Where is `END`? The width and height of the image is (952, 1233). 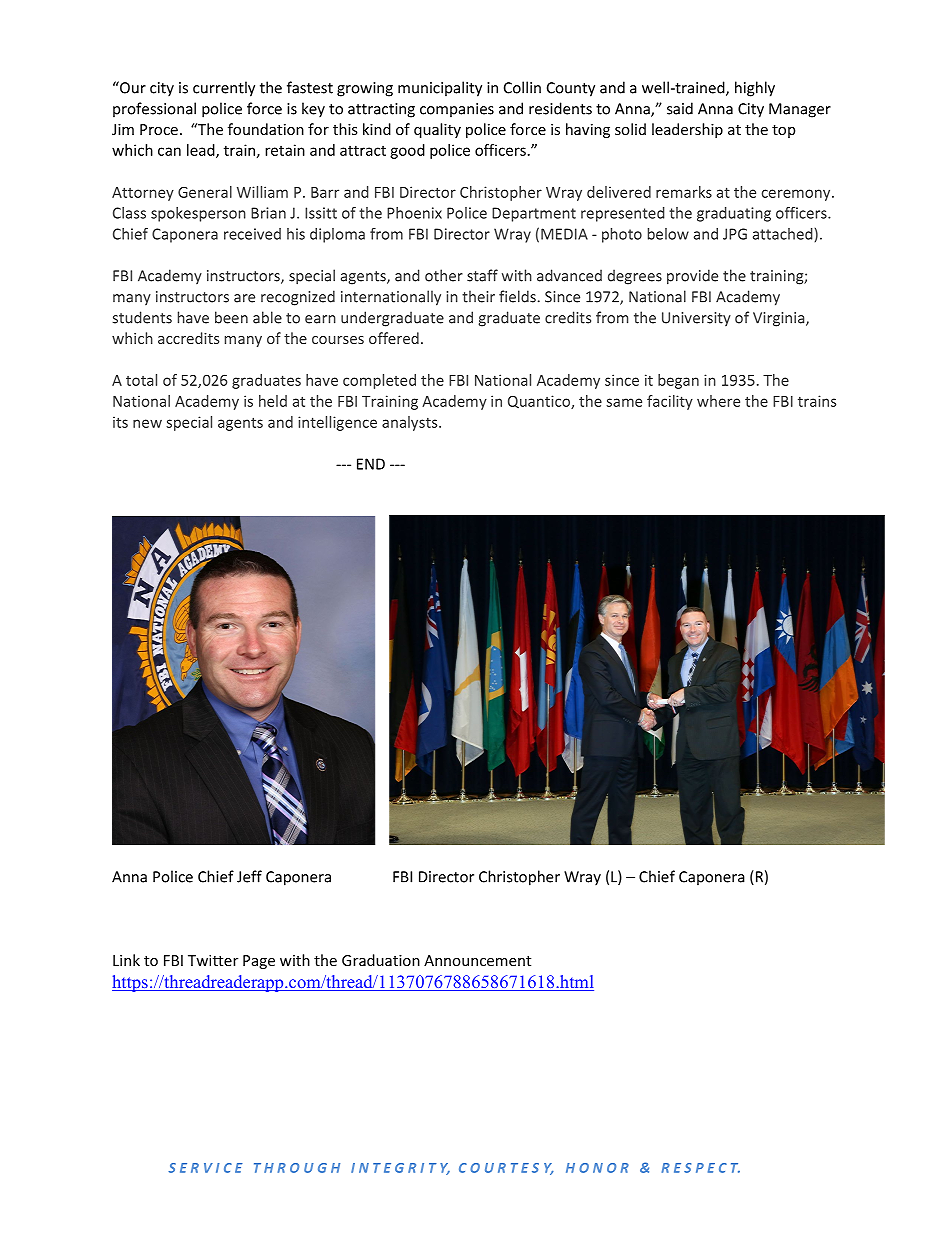
END is located at coordinates (371, 464).
